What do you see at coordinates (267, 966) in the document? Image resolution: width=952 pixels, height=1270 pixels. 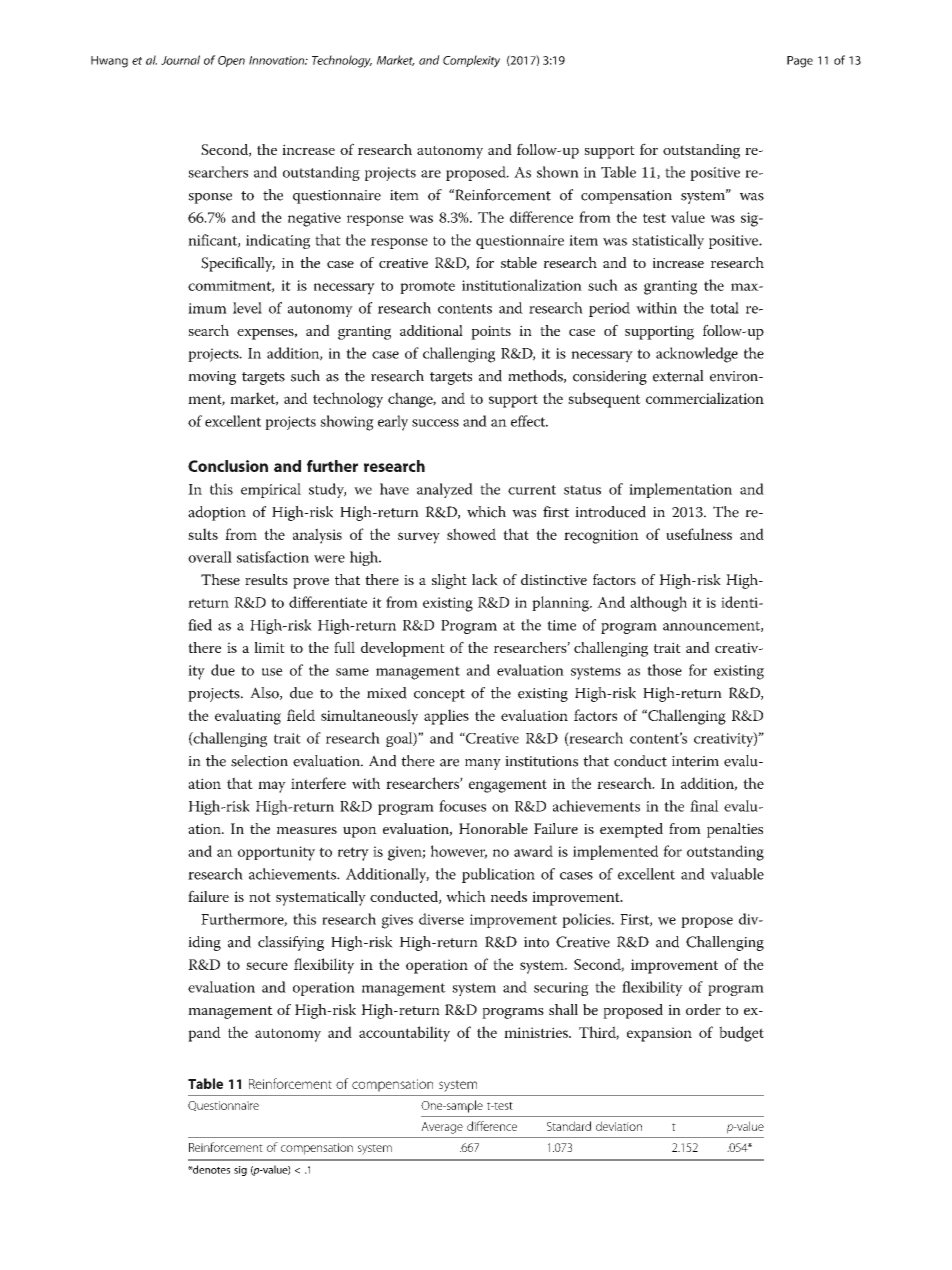 I see `secure` at bounding box center [267, 966].
